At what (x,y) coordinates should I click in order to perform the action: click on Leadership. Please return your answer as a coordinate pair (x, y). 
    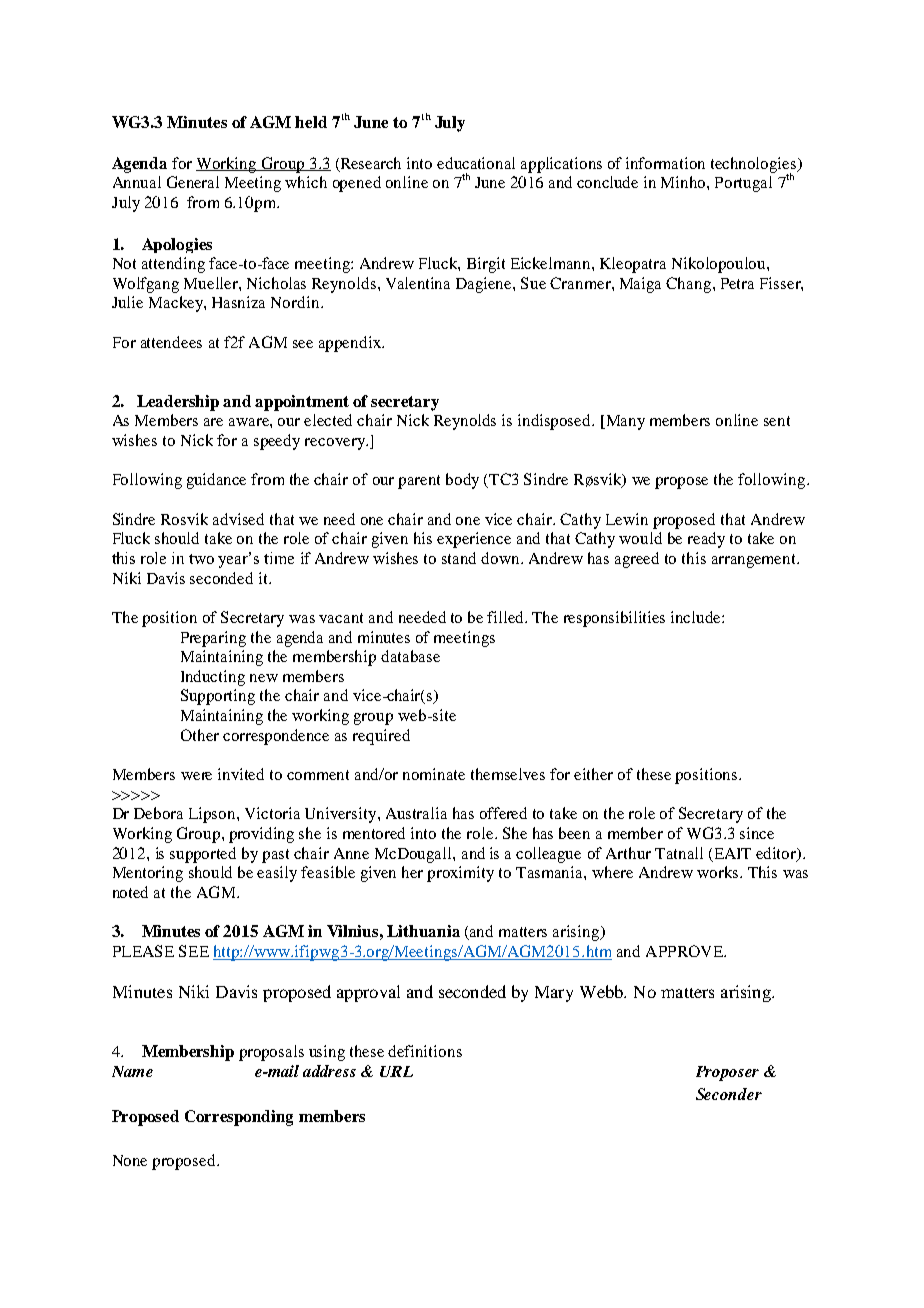
    Looking at the image, I should click on (178, 403).
